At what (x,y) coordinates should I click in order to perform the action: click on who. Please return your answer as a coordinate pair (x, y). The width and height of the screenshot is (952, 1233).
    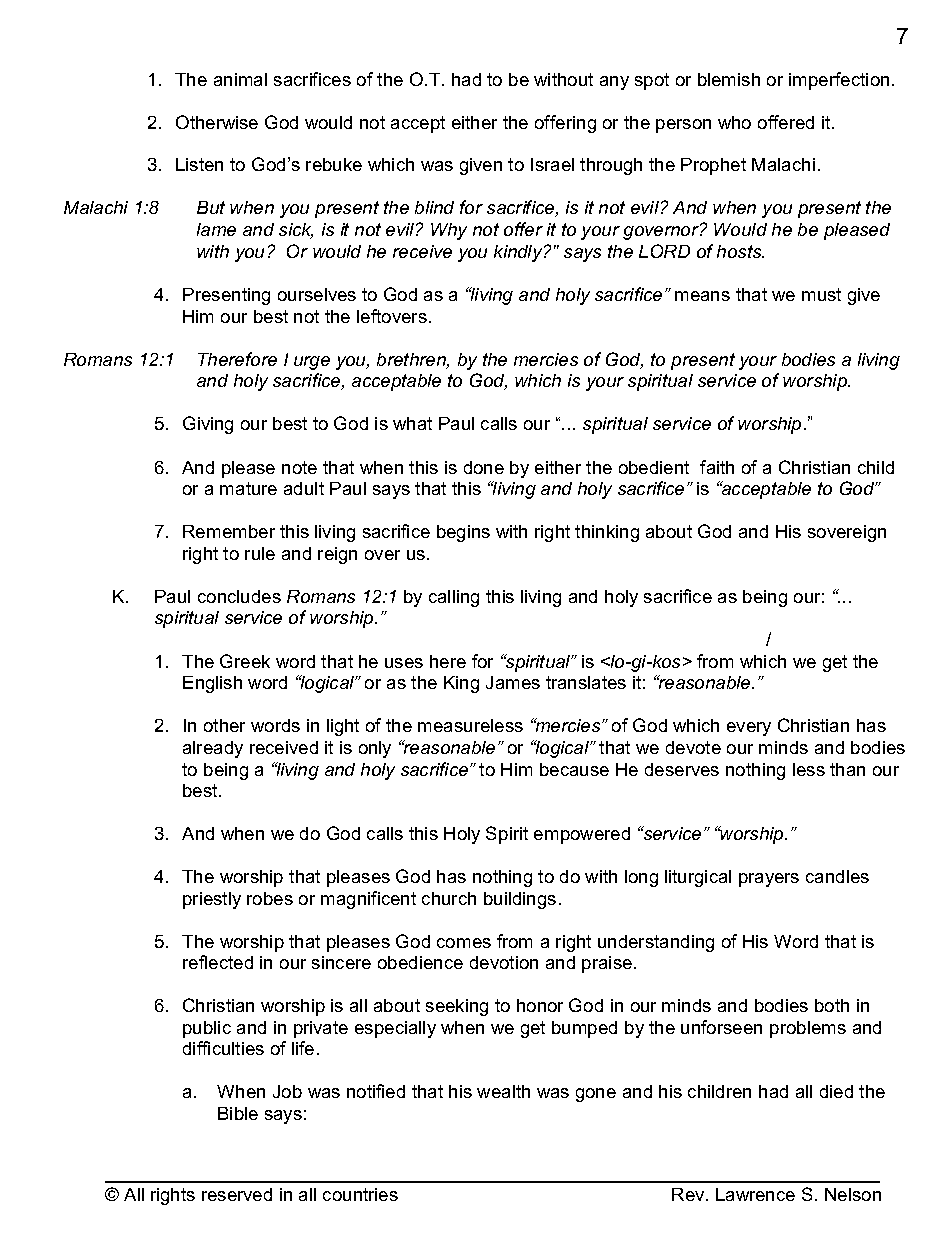
    Looking at the image, I should click on (734, 122).
